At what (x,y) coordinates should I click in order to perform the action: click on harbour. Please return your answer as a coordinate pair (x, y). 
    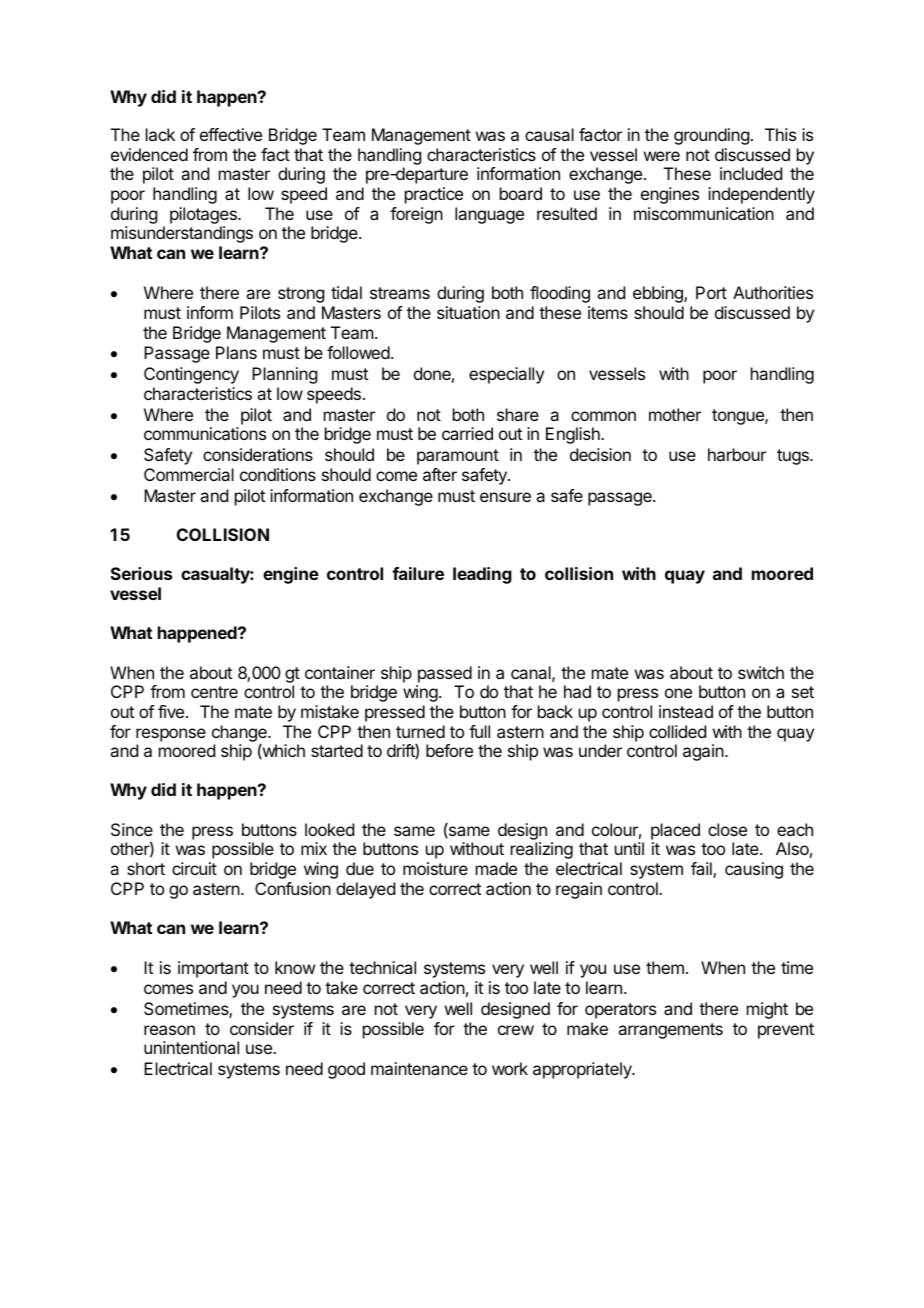
    Looking at the image, I should click on (737, 454).
